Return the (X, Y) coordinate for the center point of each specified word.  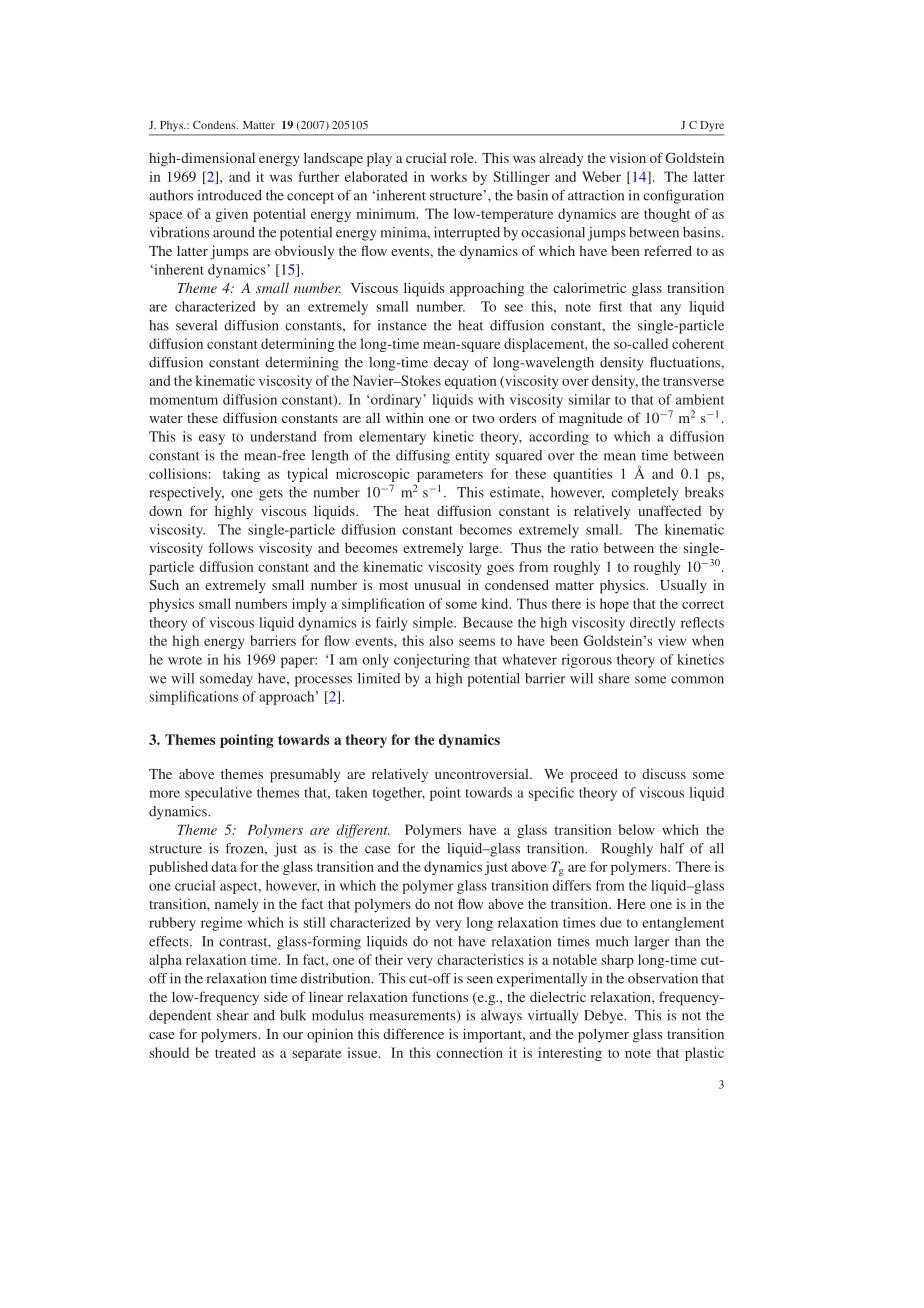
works (449, 176)
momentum (183, 400)
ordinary (397, 401)
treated (235, 1052)
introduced (230, 195)
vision (627, 157)
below (637, 829)
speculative (218, 794)
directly (653, 624)
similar (590, 399)
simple (434, 624)
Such (164, 584)
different (363, 831)
